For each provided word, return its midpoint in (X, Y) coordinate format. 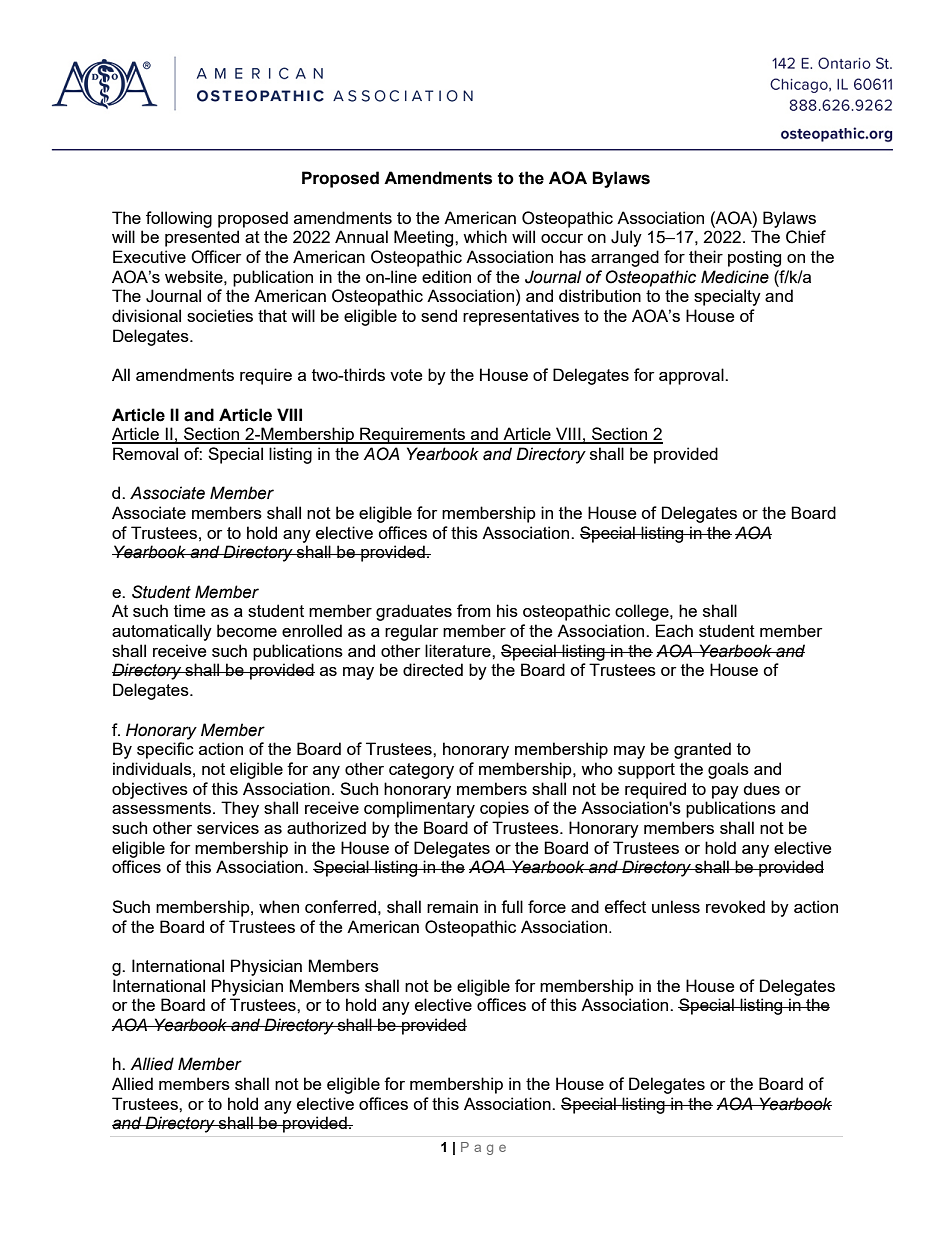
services (228, 827)
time (189, 610)
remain (452, 906)
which (485, 236)
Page (483, 1148)
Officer (216, 257)
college (643, 612)
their (706, 256)
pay (725, 792)
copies (504, 809)
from (474, 610)
